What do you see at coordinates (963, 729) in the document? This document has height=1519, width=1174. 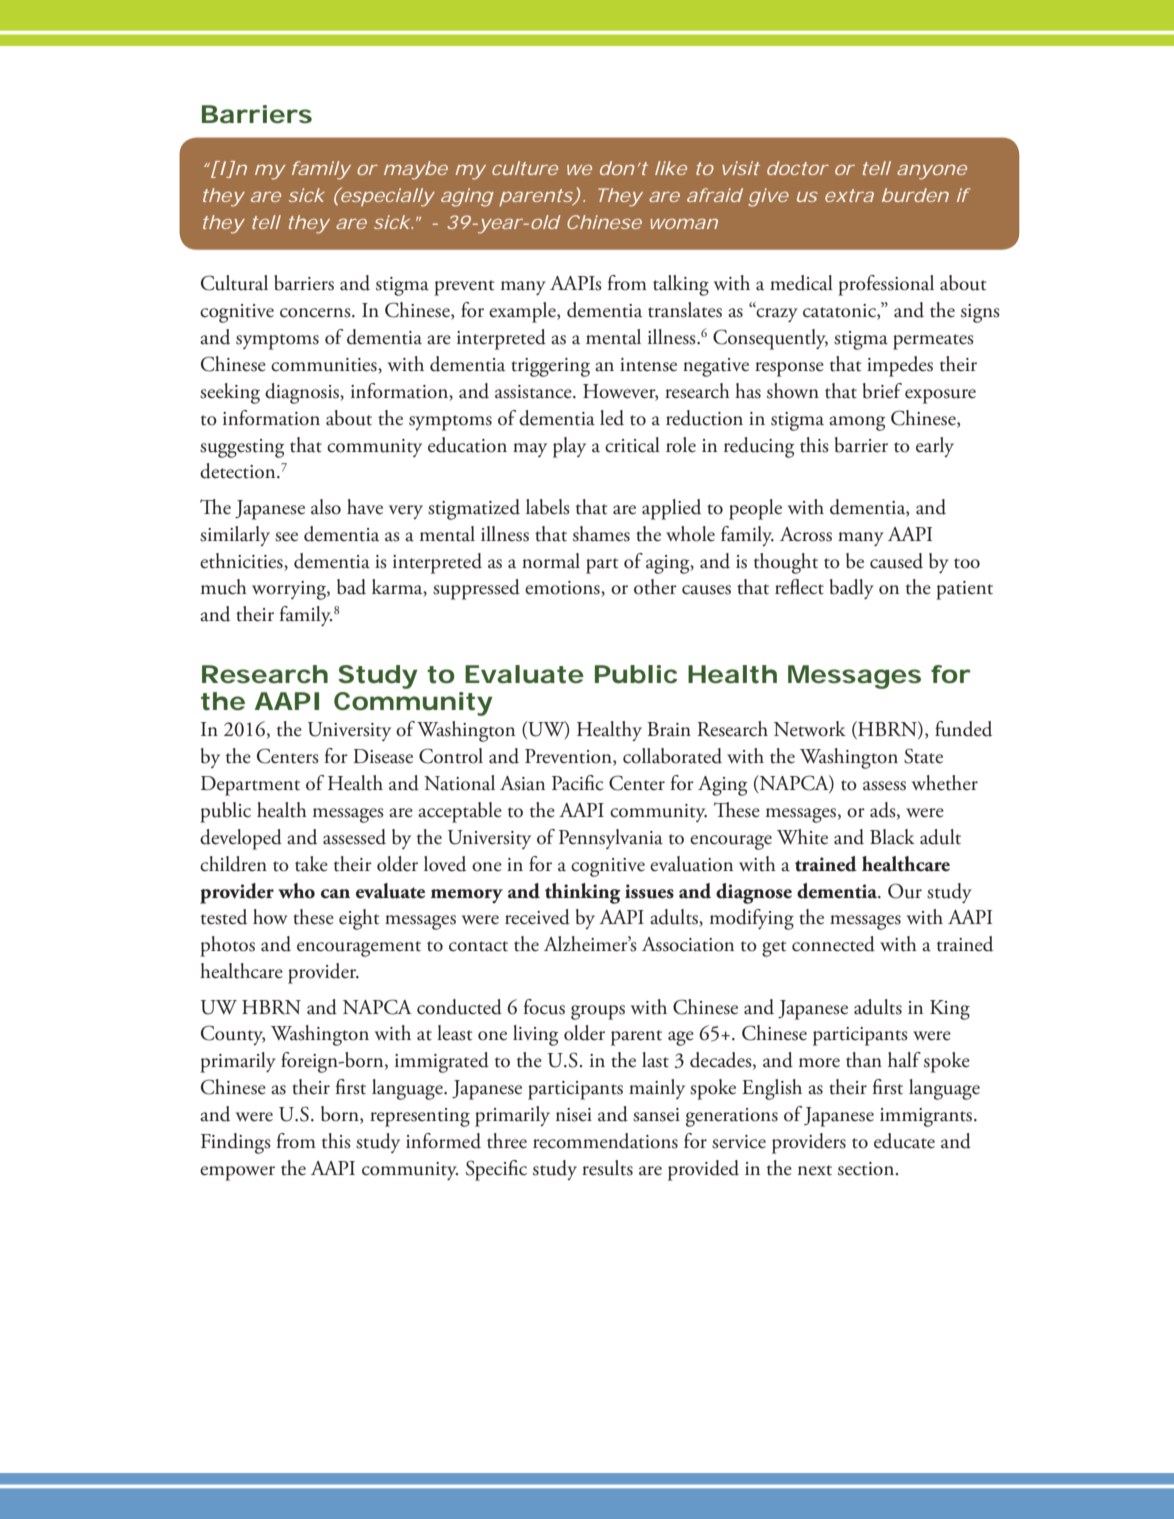 I see `funded` at bounding box center [963, 729].
